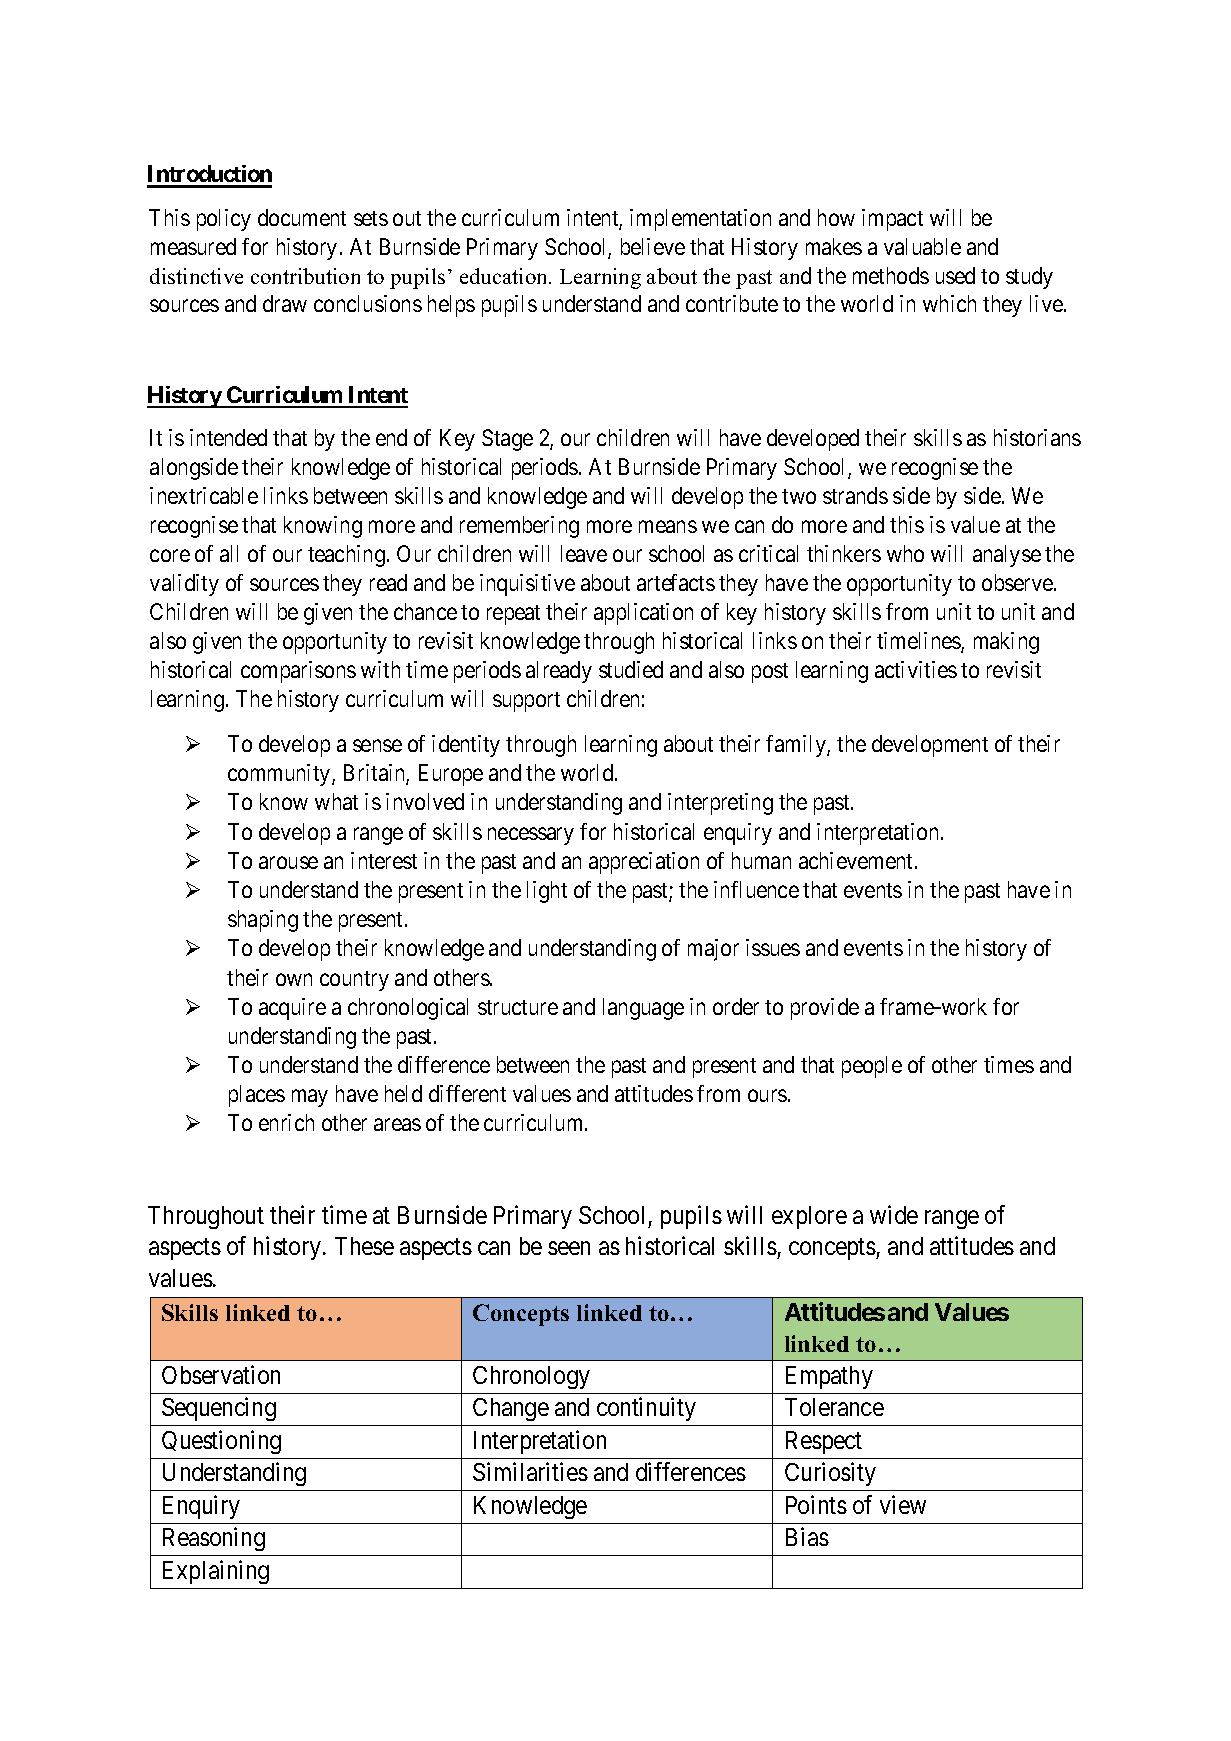 The image size is (1231, 1741). Describe the element at coordinates (857, 860) in the page. I see `achievement` at that location.
